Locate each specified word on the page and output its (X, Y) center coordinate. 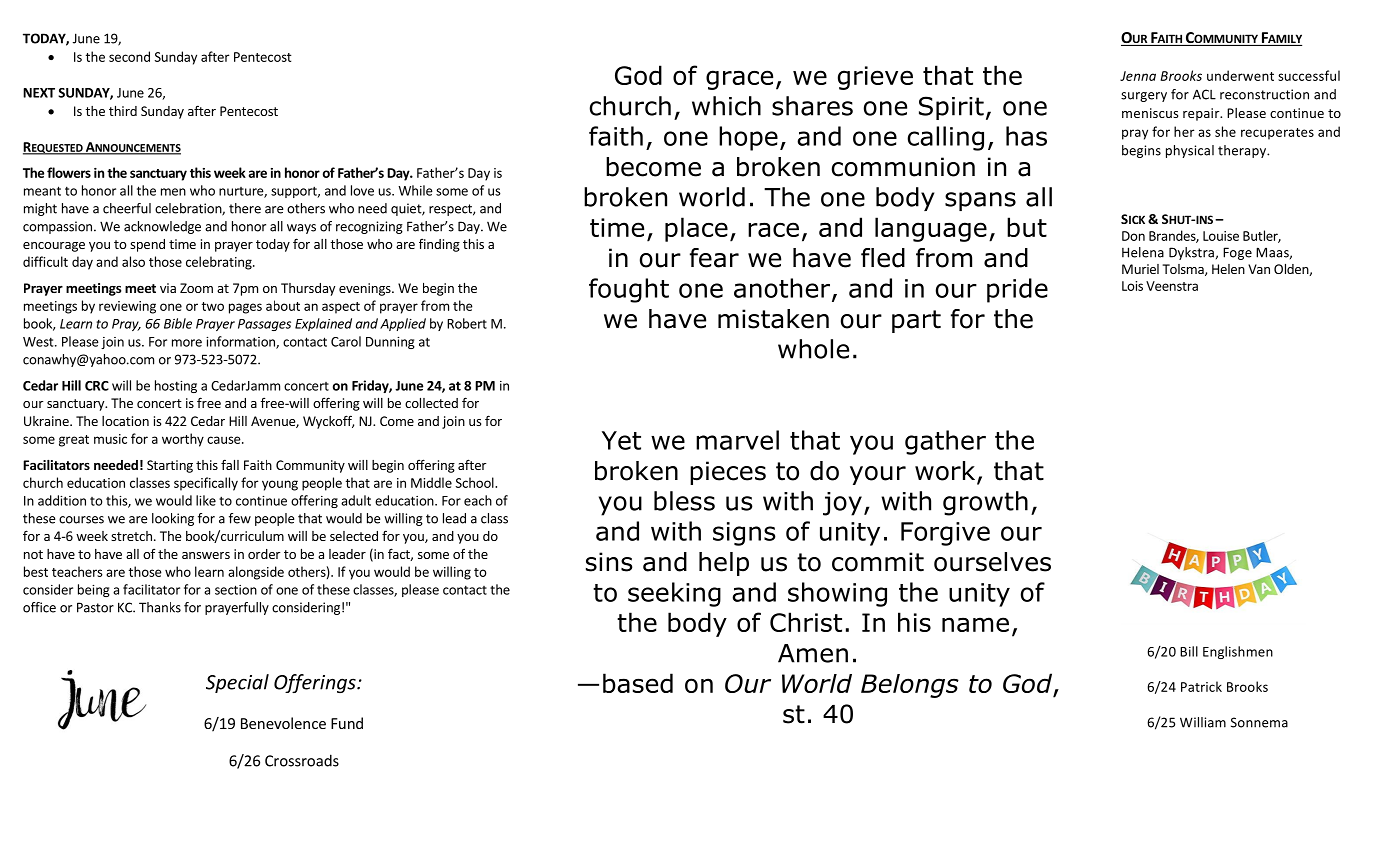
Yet (621, 440)
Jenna (1138, 76)
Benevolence (283, 723)
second (129, 56)
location (125, 421)
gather (945, 442)
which (726, 106)
